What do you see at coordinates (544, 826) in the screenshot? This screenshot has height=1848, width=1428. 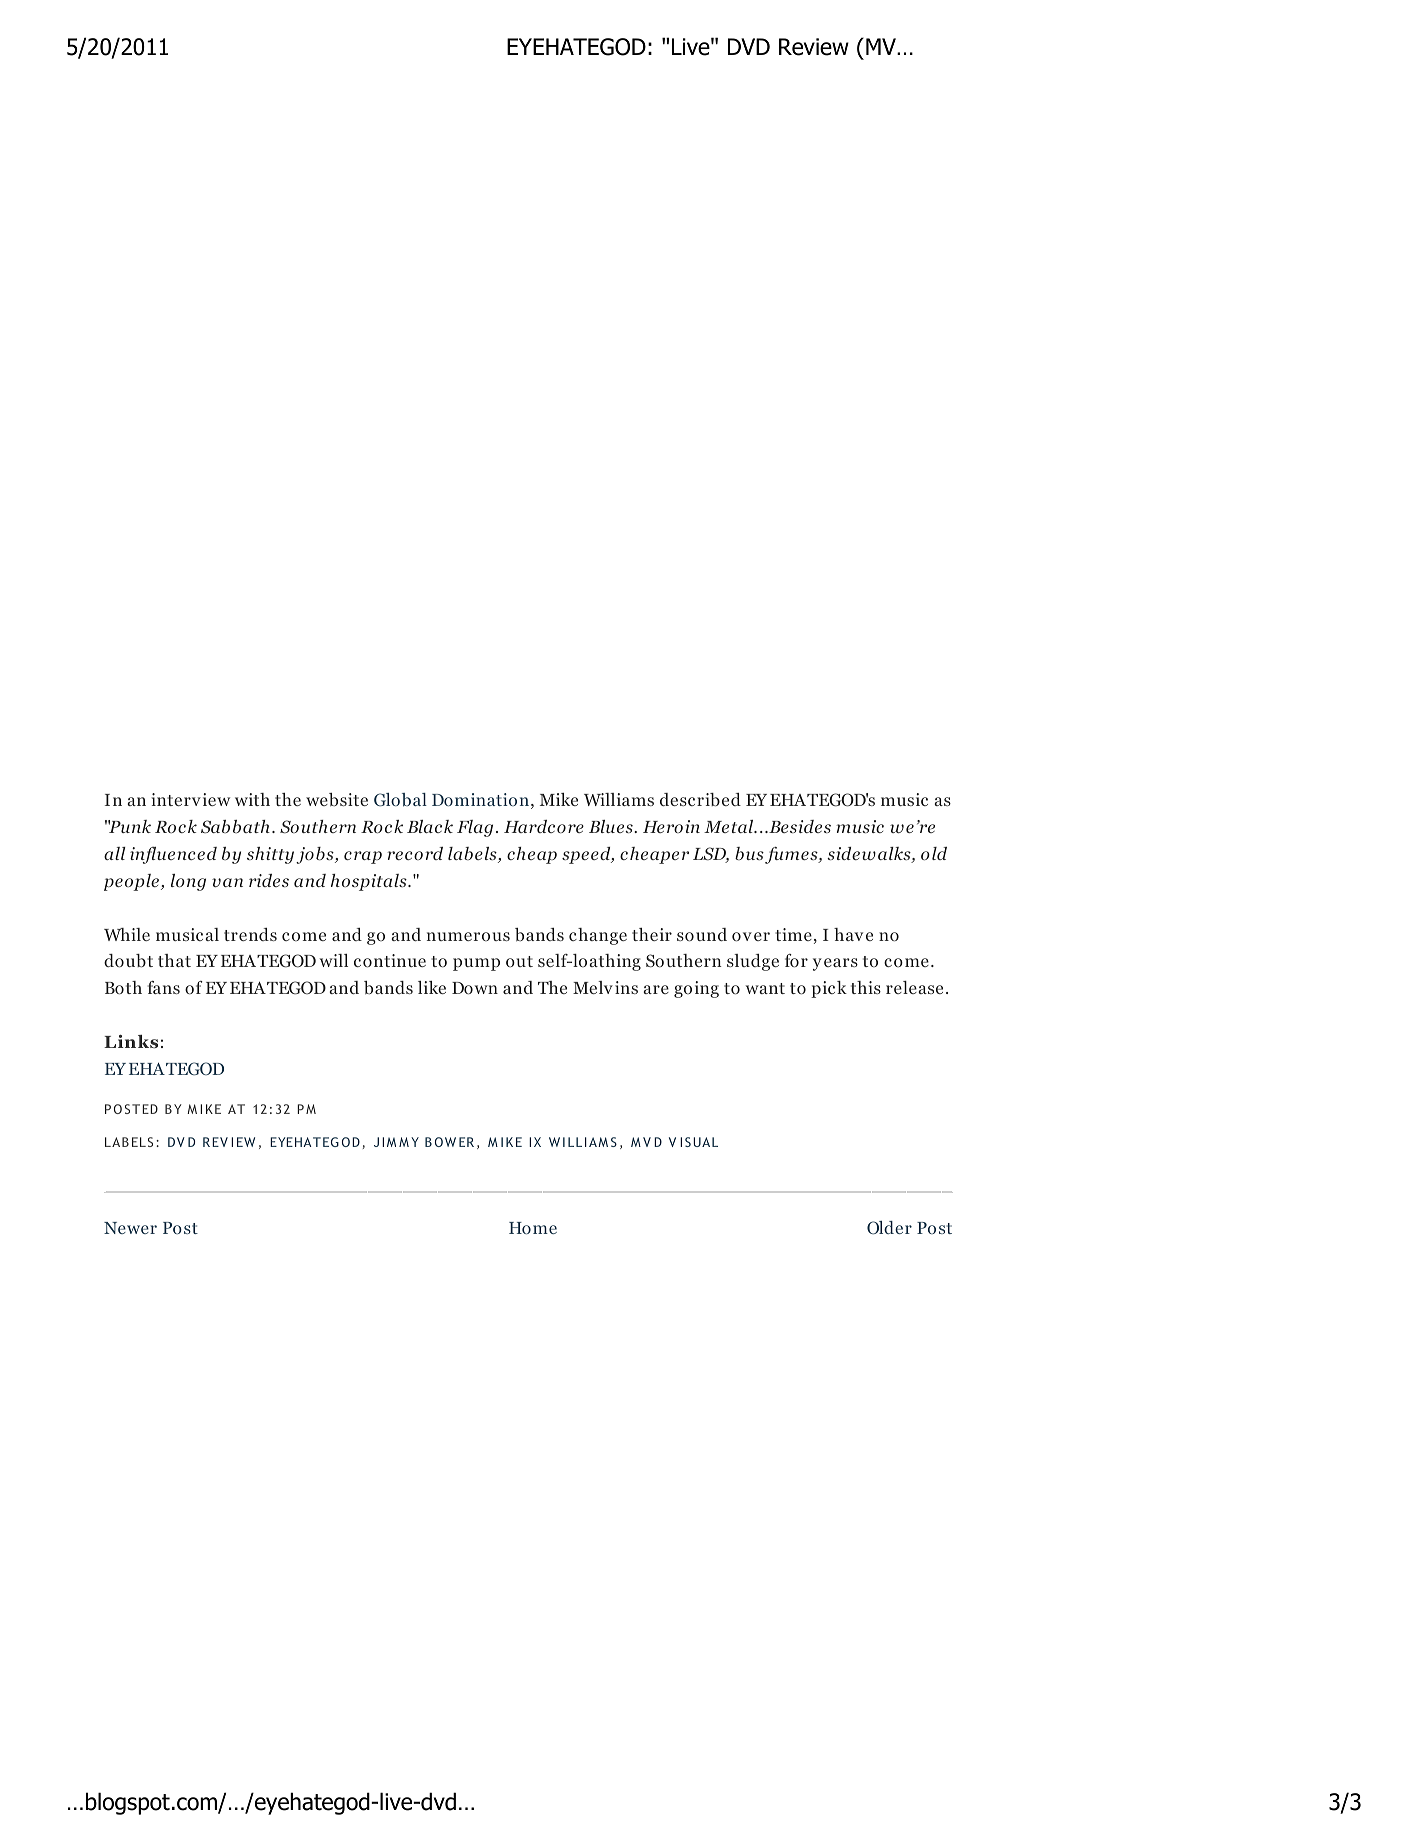 I see `Hardcore` at bounding box center [544, 826].
